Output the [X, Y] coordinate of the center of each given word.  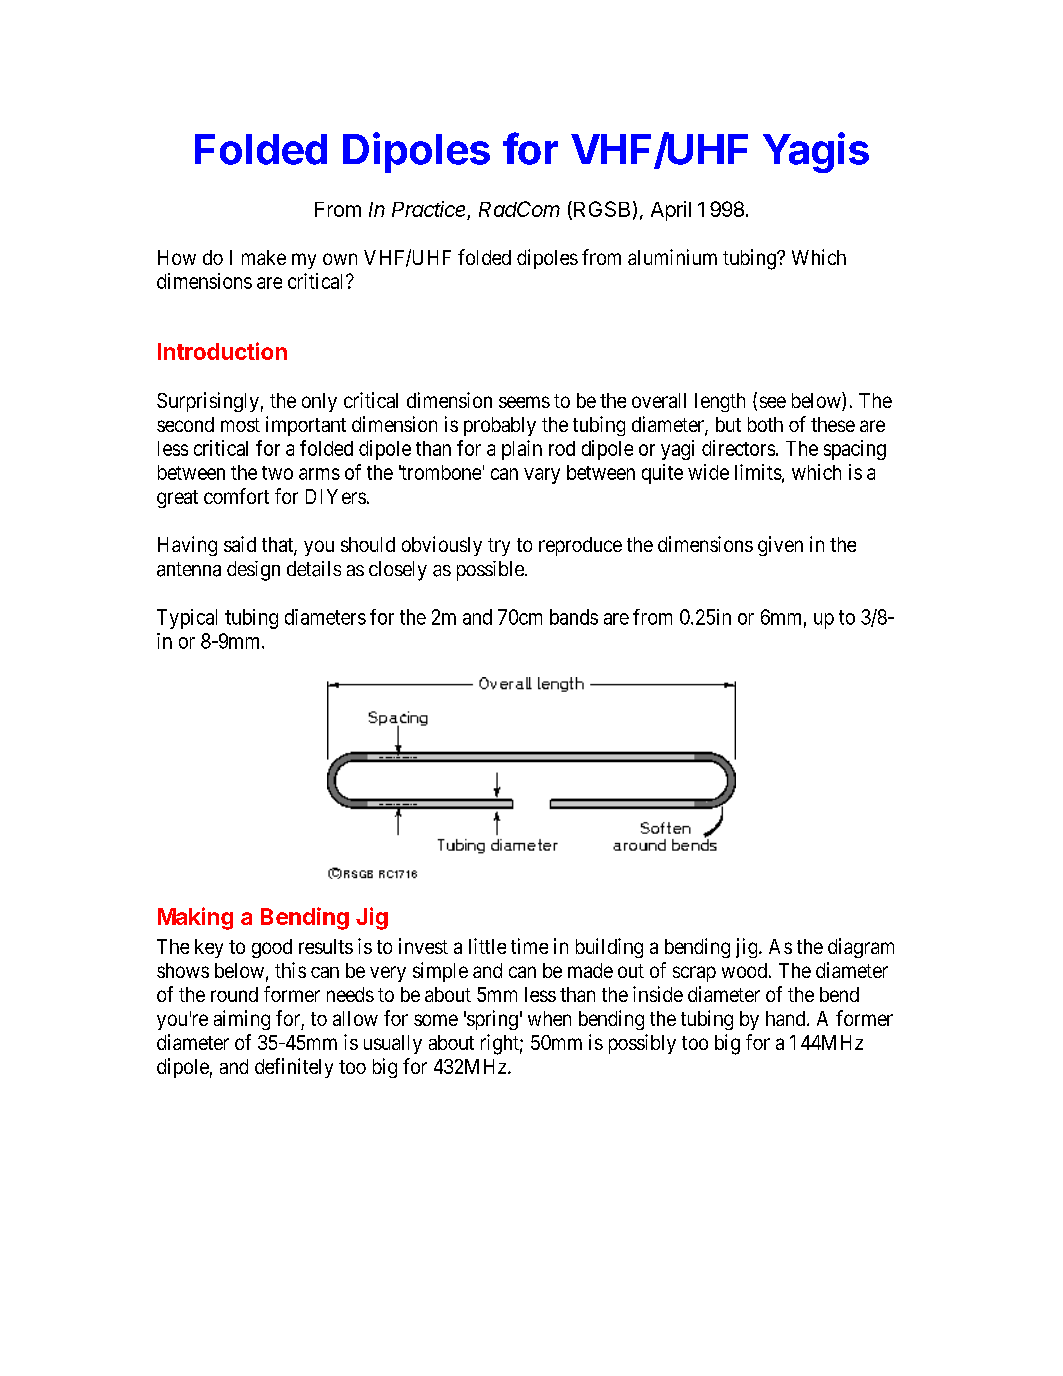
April [671, 211]
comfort [236, 496]
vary [542, 476]
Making [195, 918]
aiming [242, 1020]
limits [758, 472]
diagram [861, 948]
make [264, 257]
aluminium [672, 257]
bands [574, 617]
